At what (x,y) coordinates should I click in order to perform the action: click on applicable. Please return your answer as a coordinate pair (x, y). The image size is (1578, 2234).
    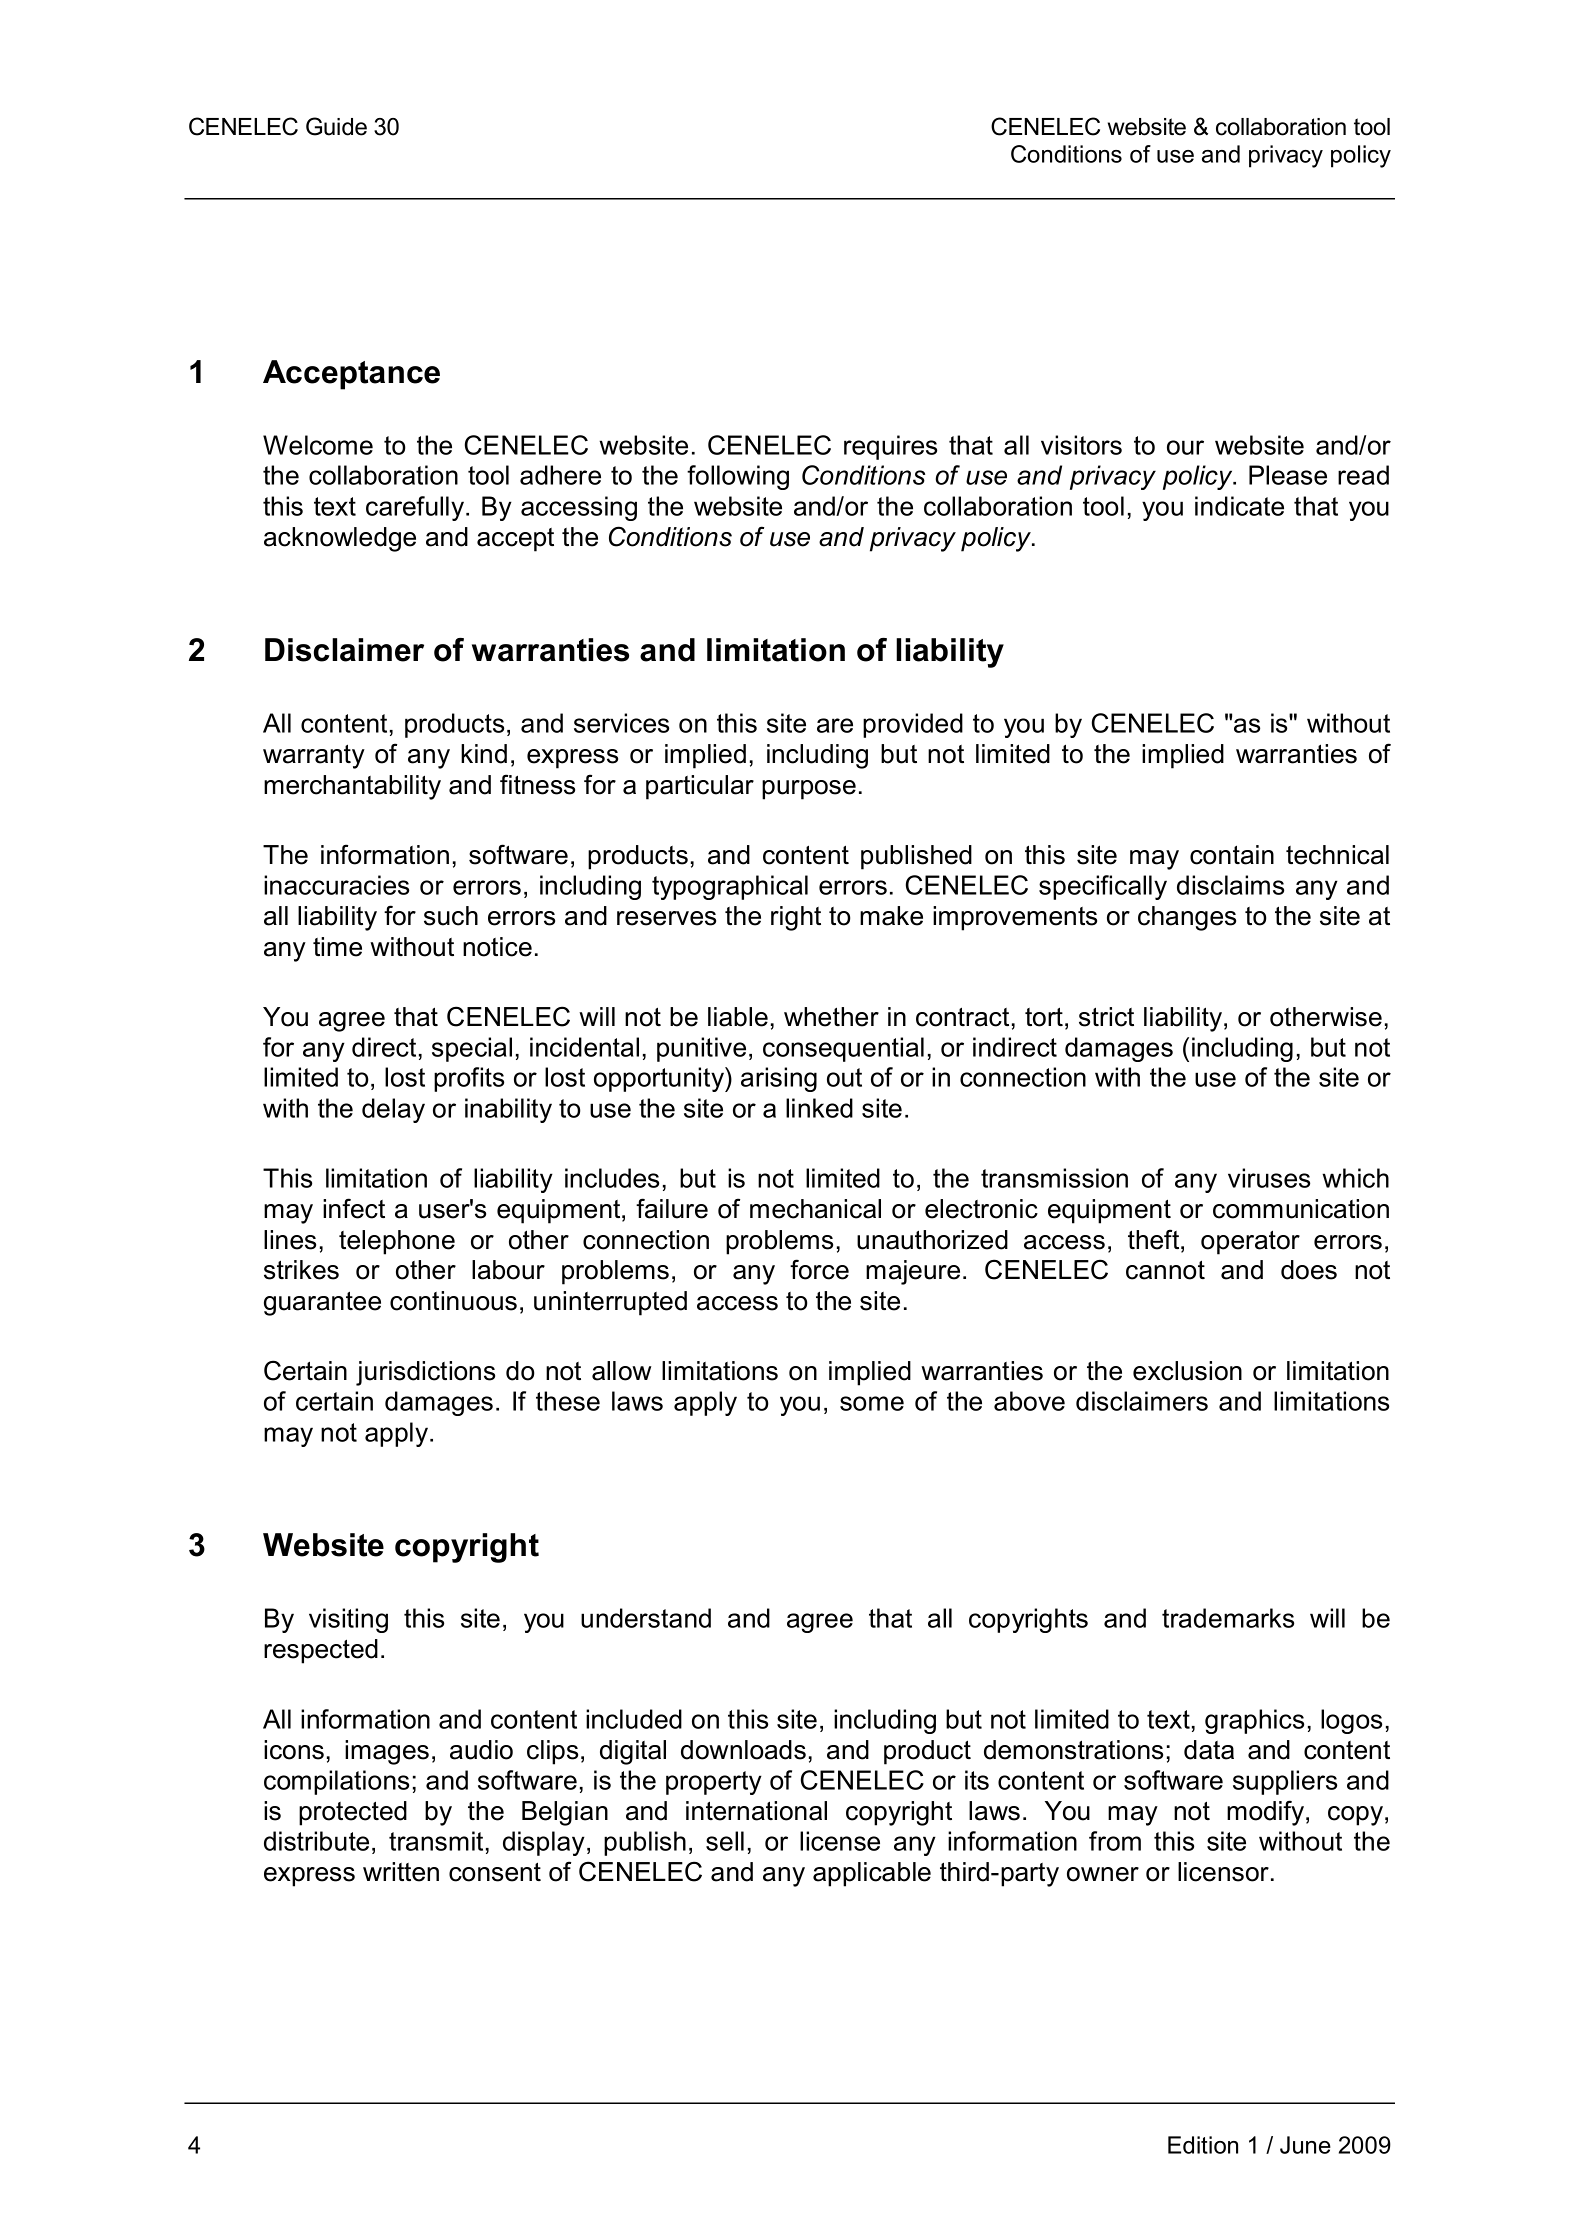
    Looking at the image, I should click on (872, 1874).
